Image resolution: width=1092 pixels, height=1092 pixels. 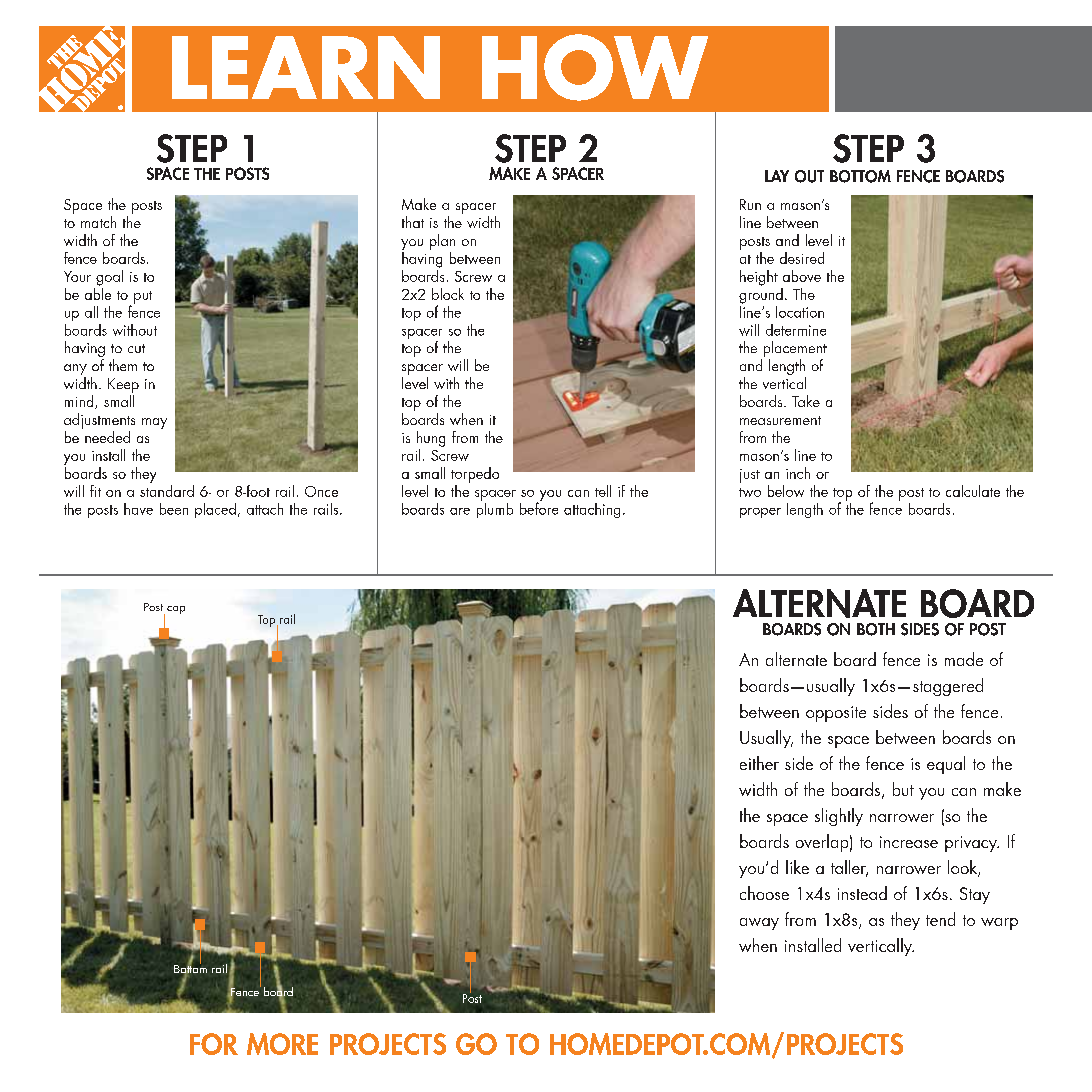 I want to click on MORE, so click(x=282, y=1044).
